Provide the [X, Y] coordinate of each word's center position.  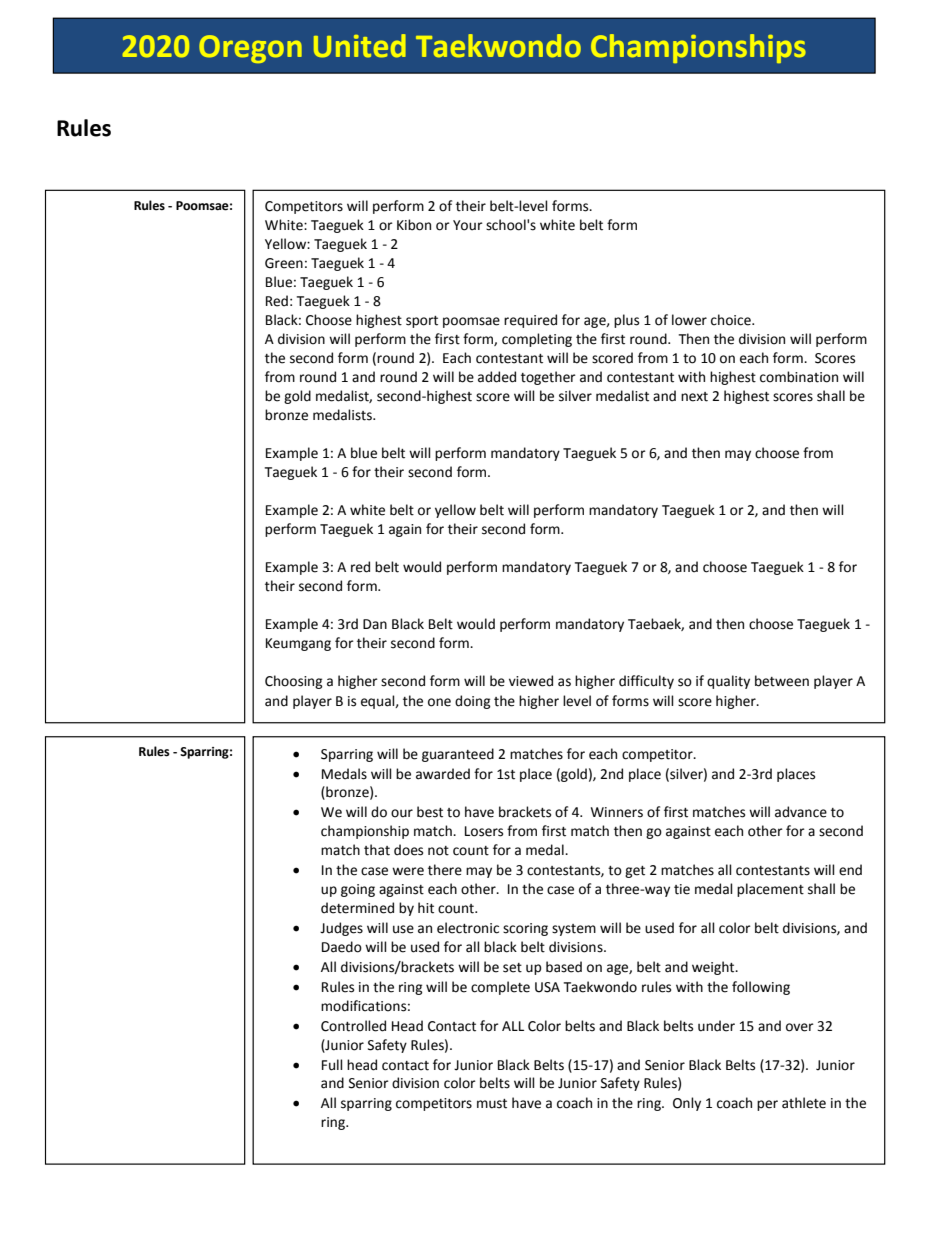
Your [468, 225]
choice [732, 320]
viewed [531, 681]
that [377, 850]
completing [537, 340]
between [782, 681]
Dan [375, 624]
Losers [484, 831]
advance [801, 812]
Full [332, 1065]
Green [284, 263]
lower [689, 320]
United [360, 46]
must [492, 1104]
